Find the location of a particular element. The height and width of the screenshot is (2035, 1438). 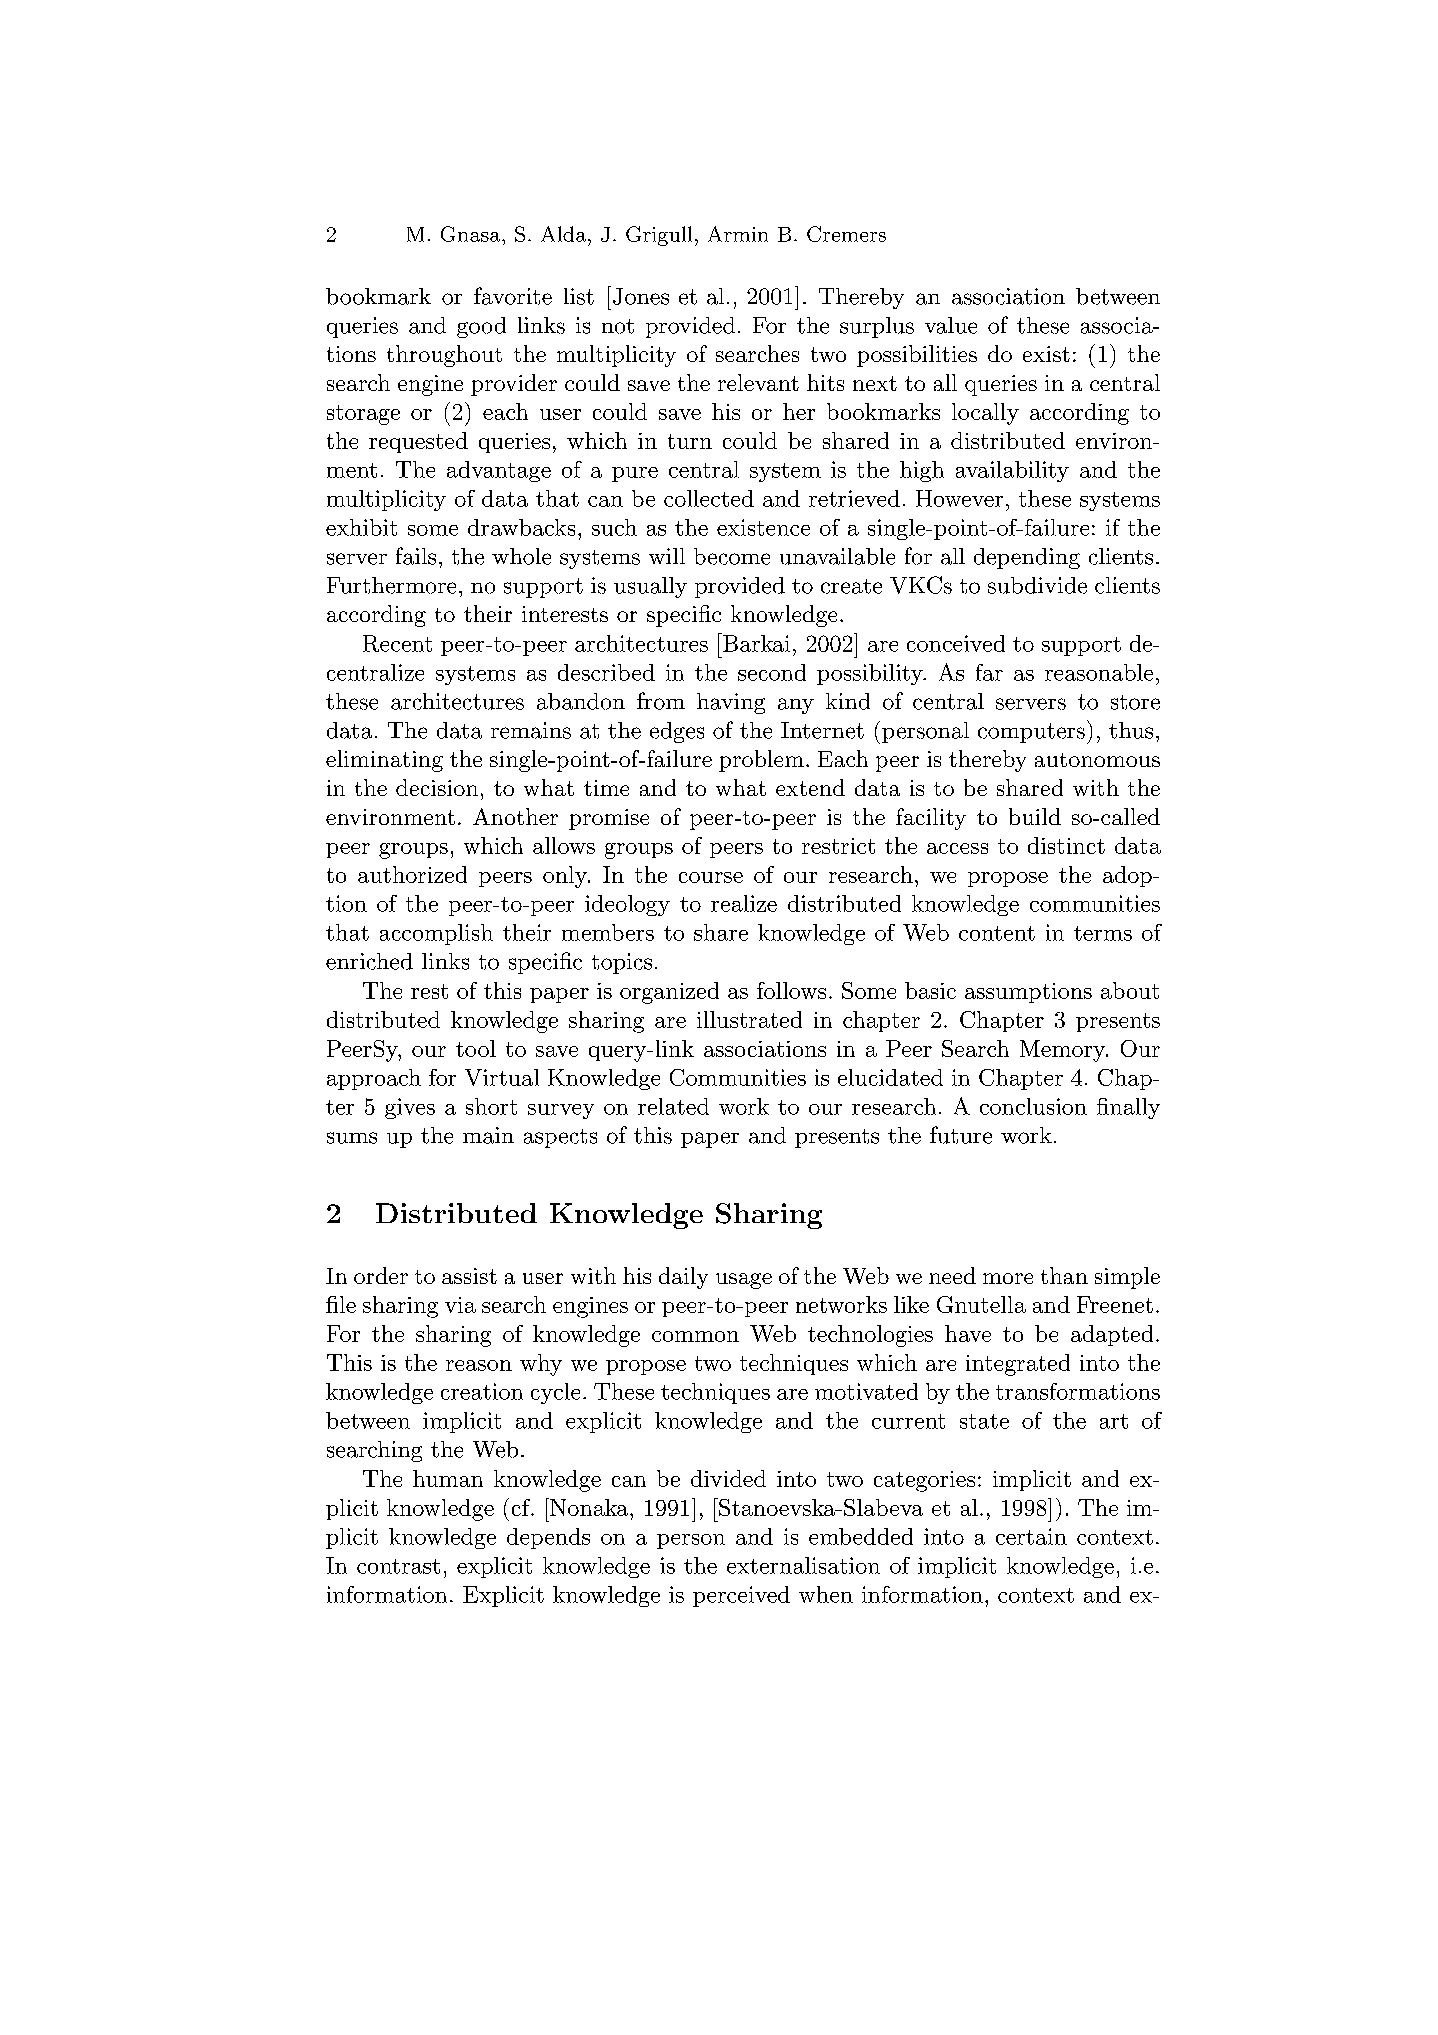

value is located at coordinates (951, 325).
